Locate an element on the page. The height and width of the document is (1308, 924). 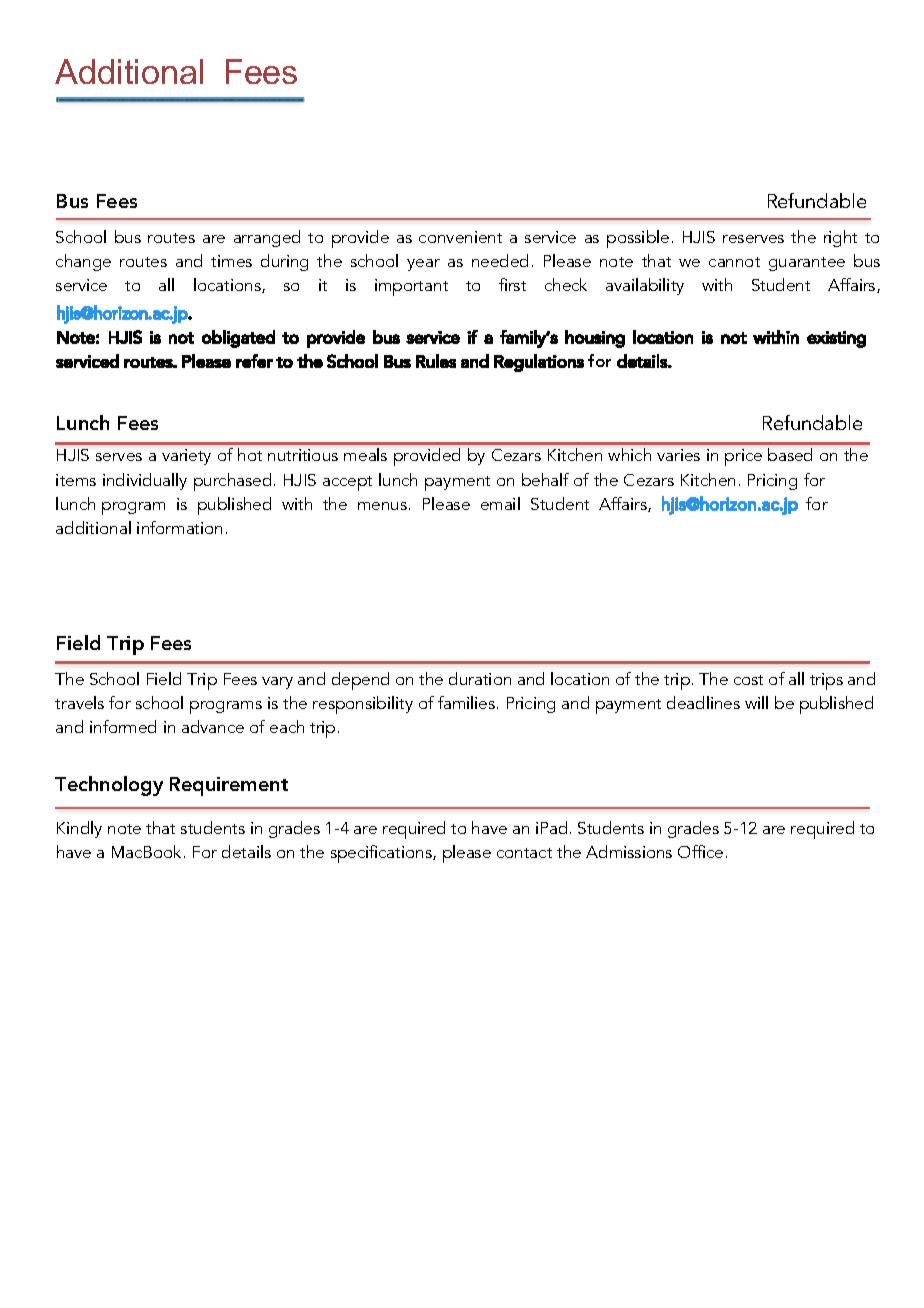
duration is located at coordinates (480, 678).
